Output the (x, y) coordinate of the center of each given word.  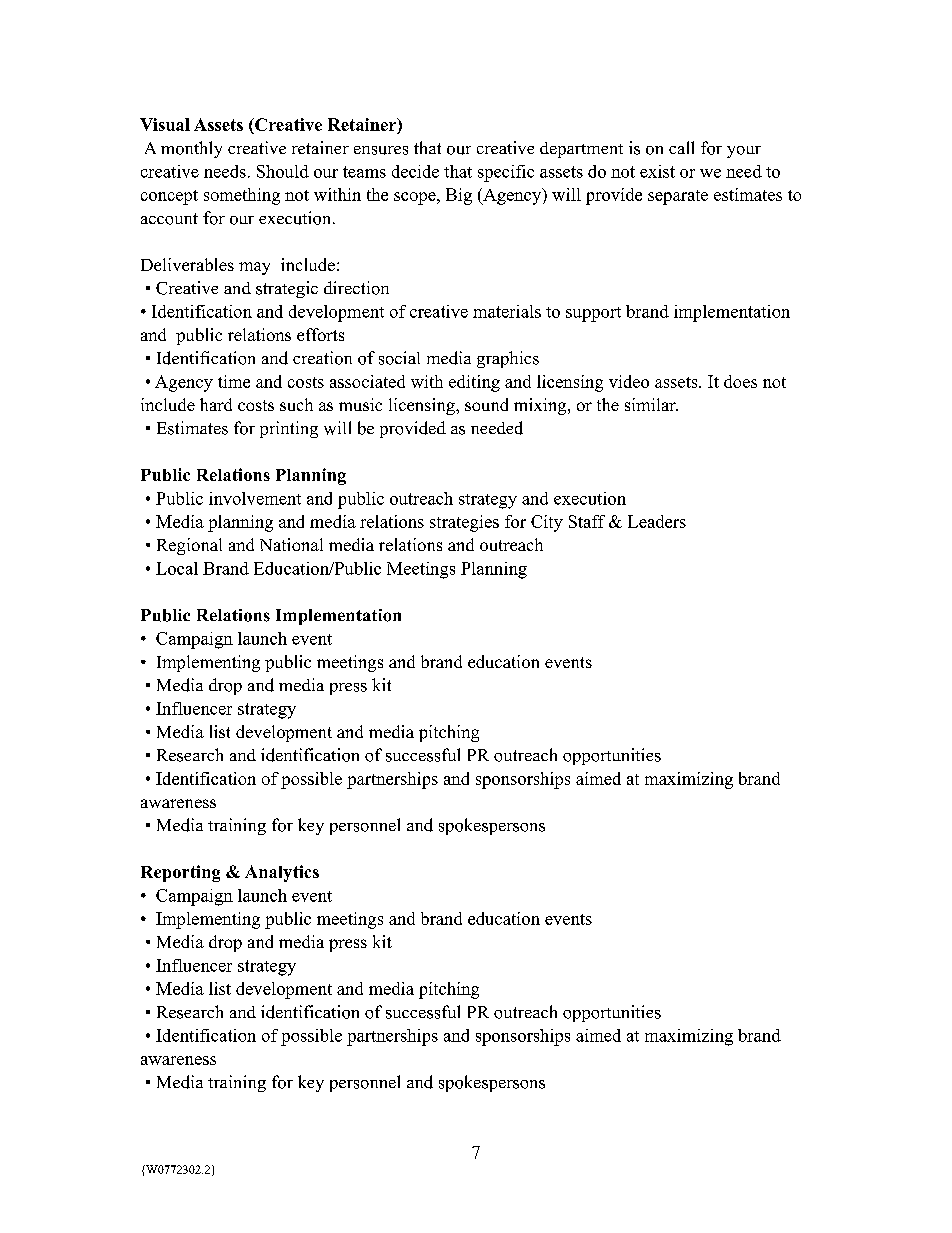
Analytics (282, 873)
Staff (587, 521)
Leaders (657, 521)
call (681, 147)
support (593, 314)
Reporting (180, 873)
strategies (464, 523)
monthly (191, 149)
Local (177, 568)
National (291, 544)
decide (415, 171)
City (547, 523)
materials (507, 311)
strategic (287, 289)
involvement (255, 498)
